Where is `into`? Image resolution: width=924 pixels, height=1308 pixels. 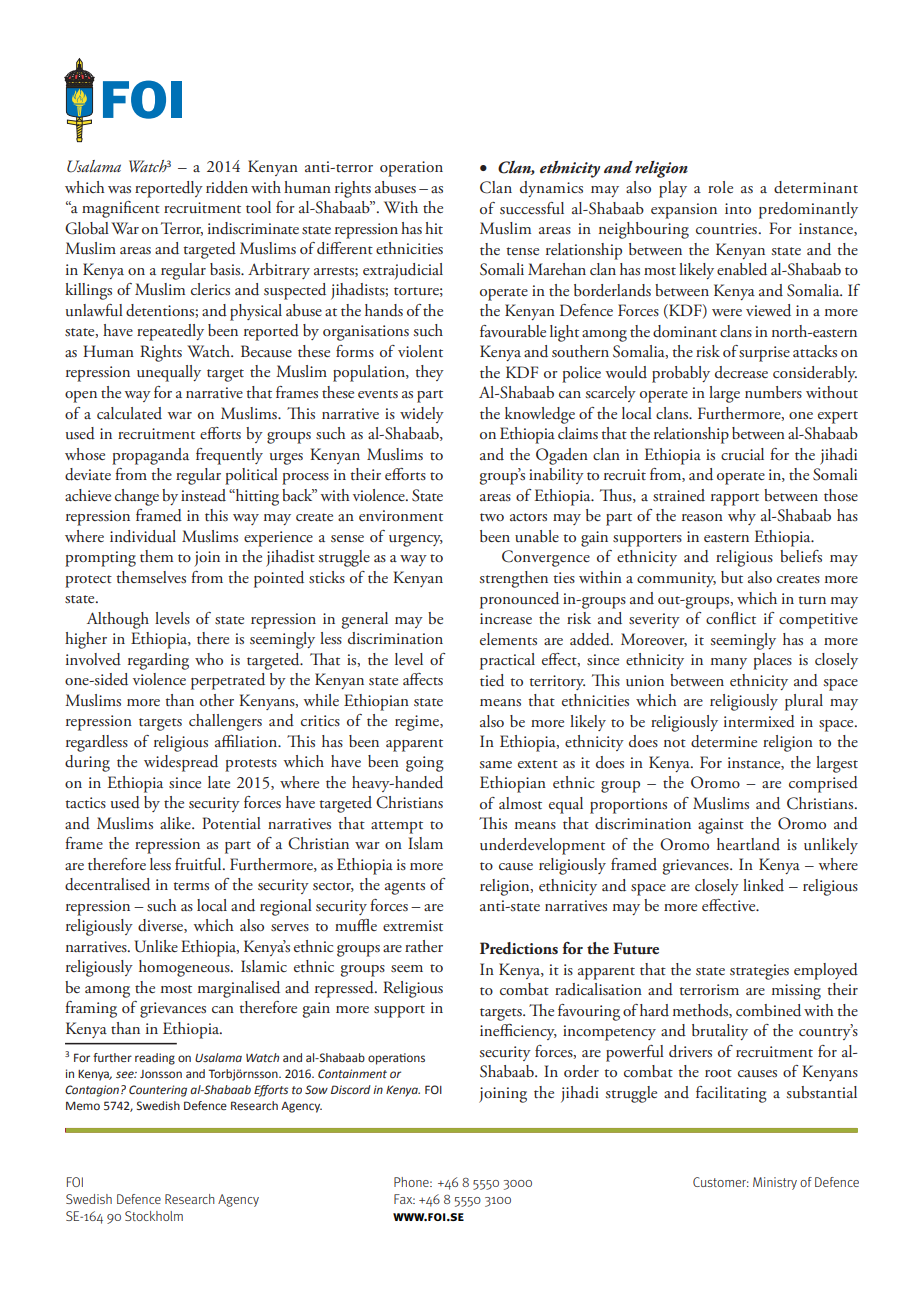 into is located at coordinates (738, 208).
